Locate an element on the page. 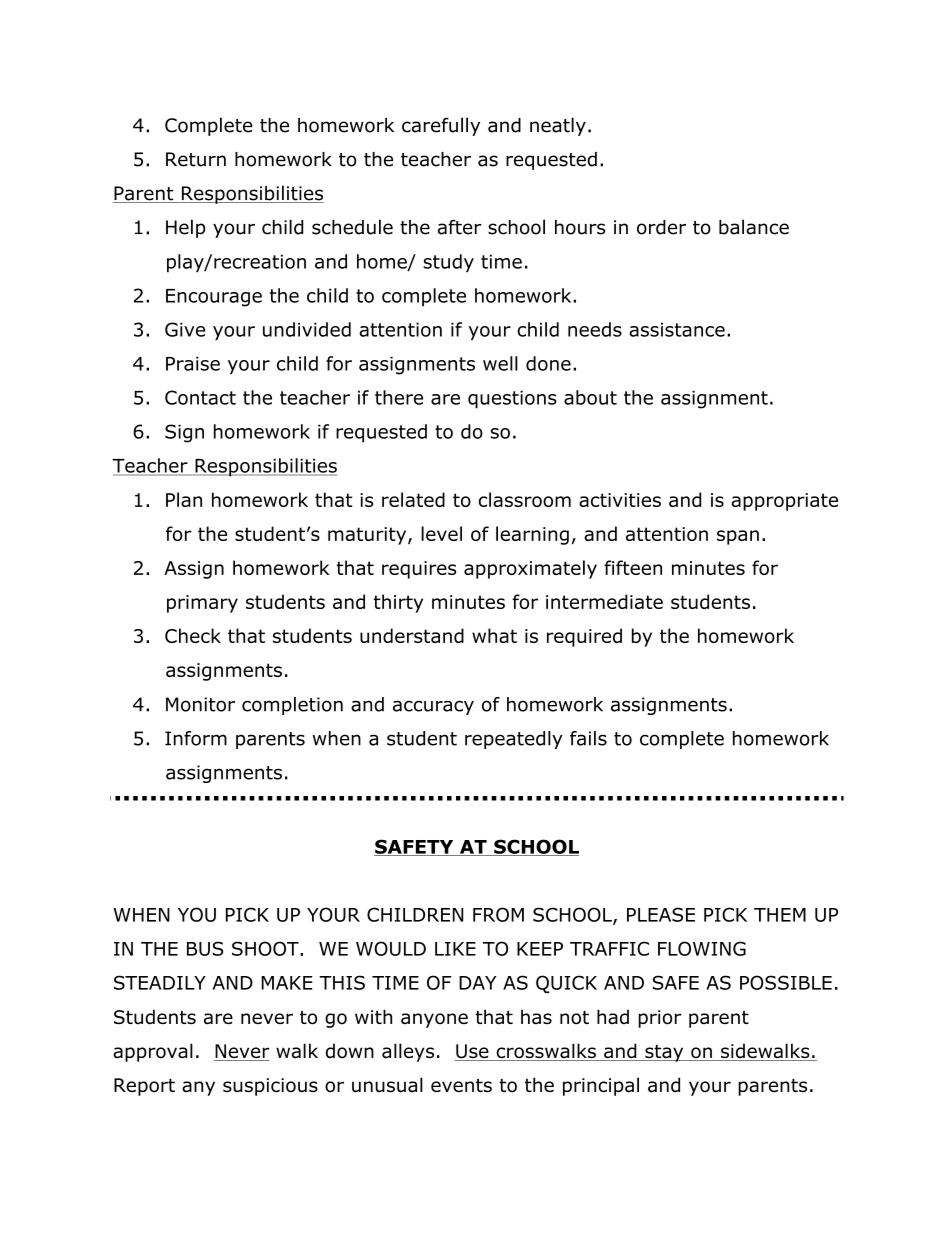 This page has height=1233, width=952. Inform is located at coordinates (196, 738).
